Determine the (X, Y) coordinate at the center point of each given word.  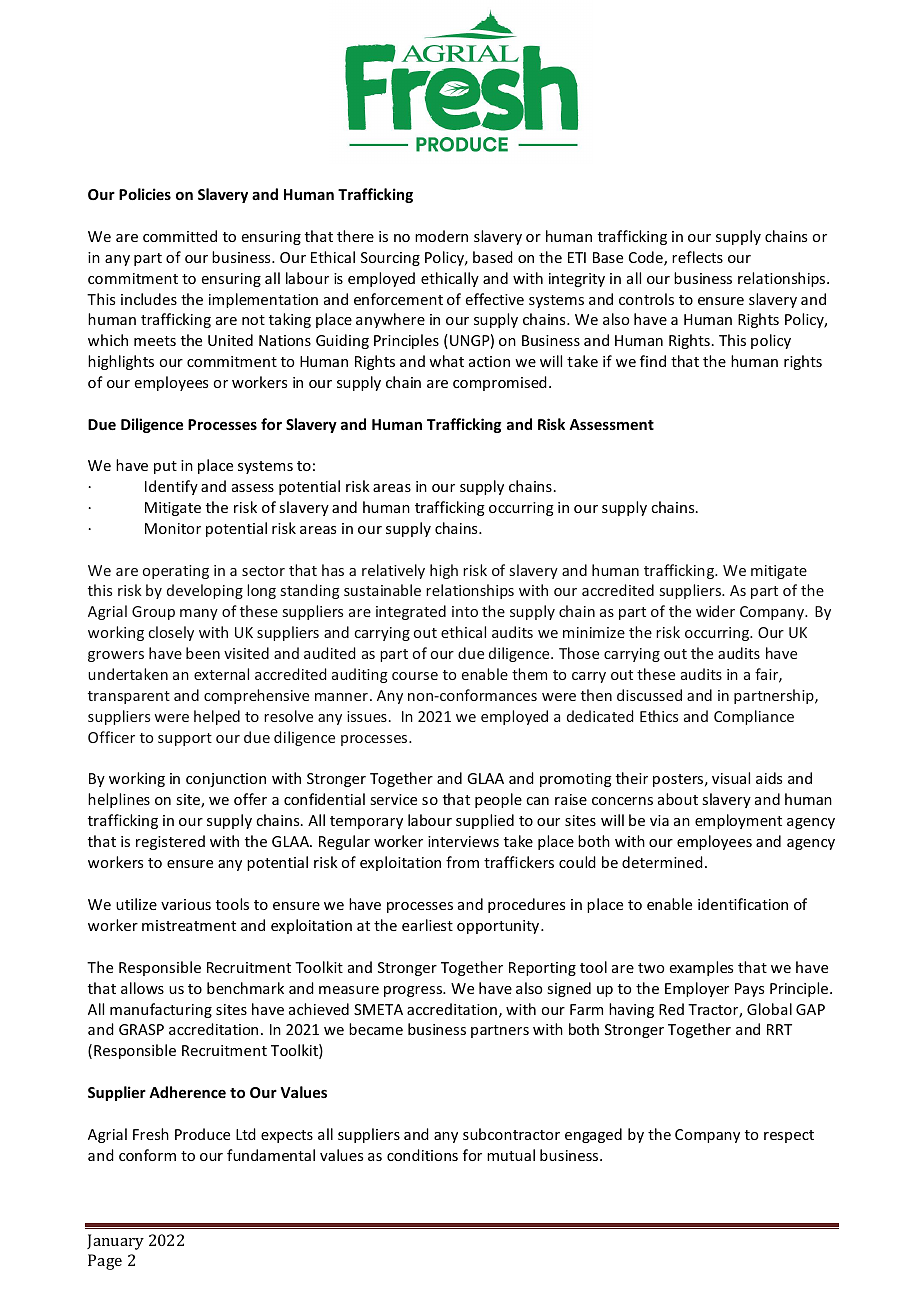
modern (441, 236)
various (186, 904)
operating (176, 572)
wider (715, 611)
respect (789, 1136)
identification (743, 904)
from (462, 862)
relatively (393, 571)
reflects (697, 257)
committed (180, 236)
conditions (422, 1155)
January (115, 1242)
